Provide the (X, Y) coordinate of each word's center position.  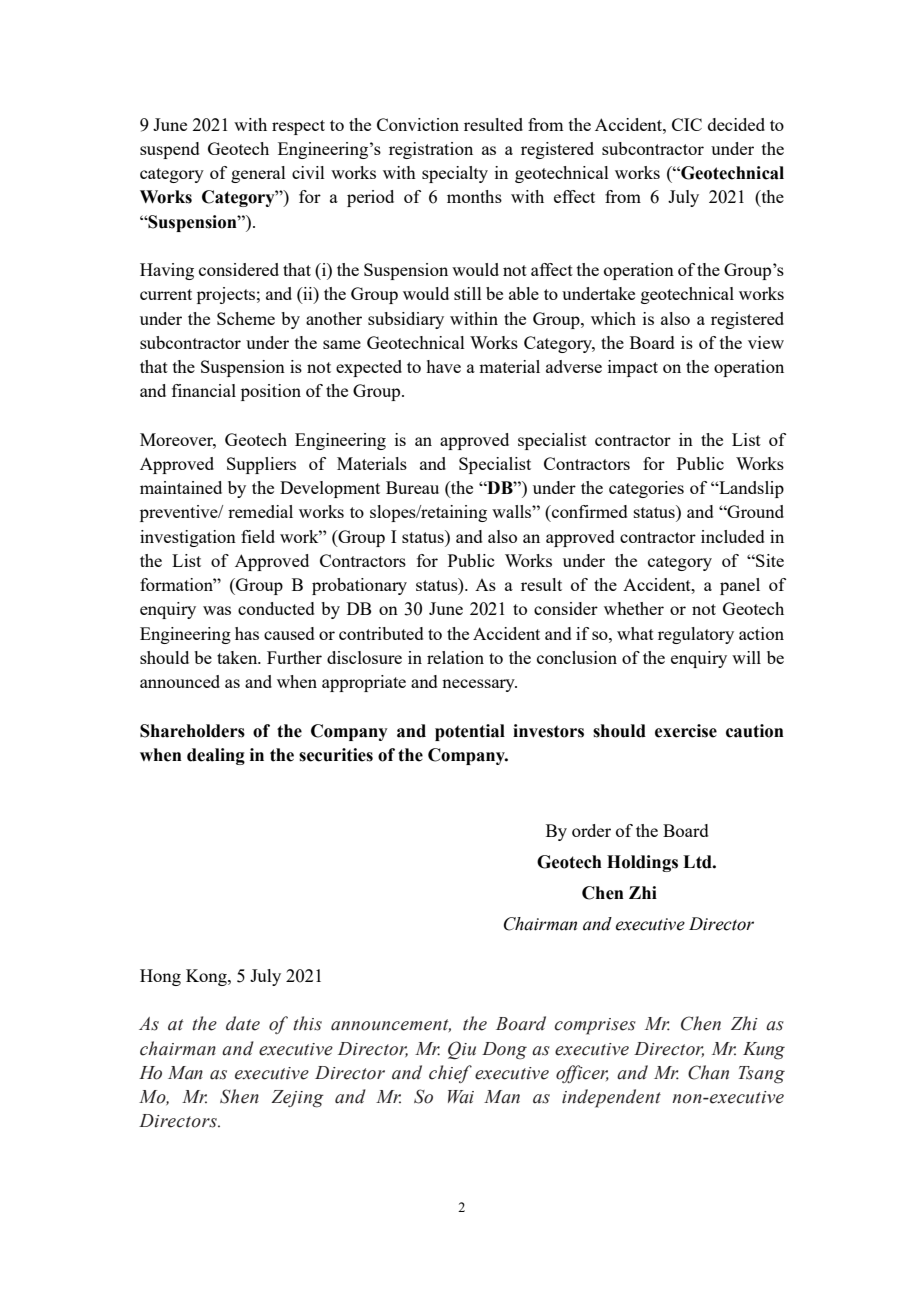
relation (455, 657)
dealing (216, 756)
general (258, 174)
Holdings (642, 863)
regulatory (696, 635)
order (591, 830)
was (217, 610)
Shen (239, 1096)
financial (204, 390)
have (443, 366)
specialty (455, 174)
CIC (687, 124)
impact (633, 368)
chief (450, 1074)
